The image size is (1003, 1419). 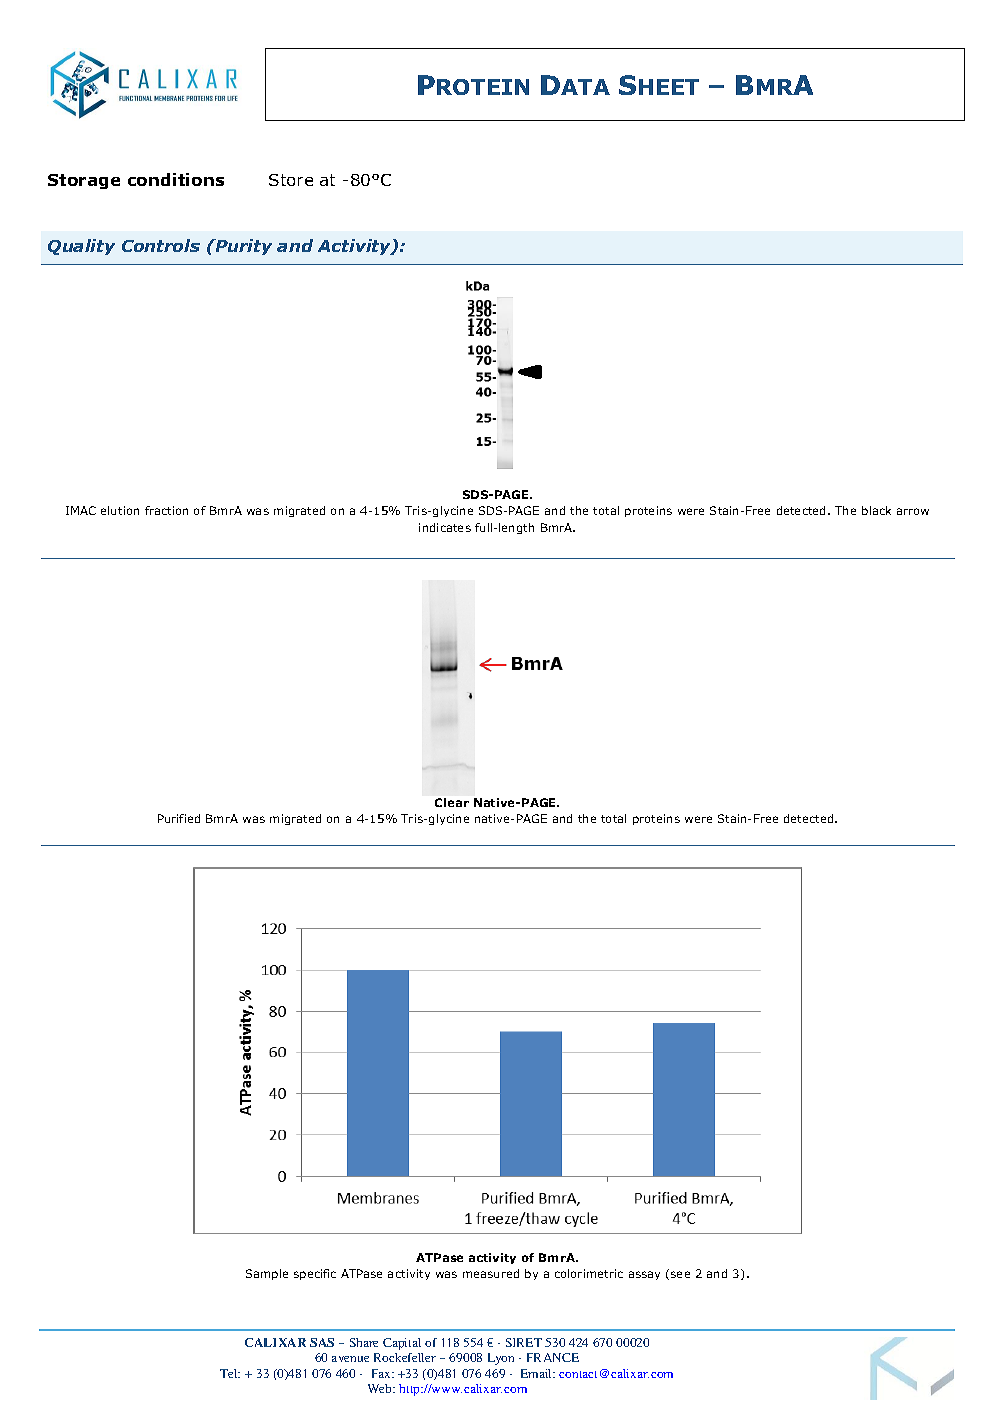 What do you see at coordinates (120, 510) in the screenshot?
I see `elution` at bounding box center [120, 510].
